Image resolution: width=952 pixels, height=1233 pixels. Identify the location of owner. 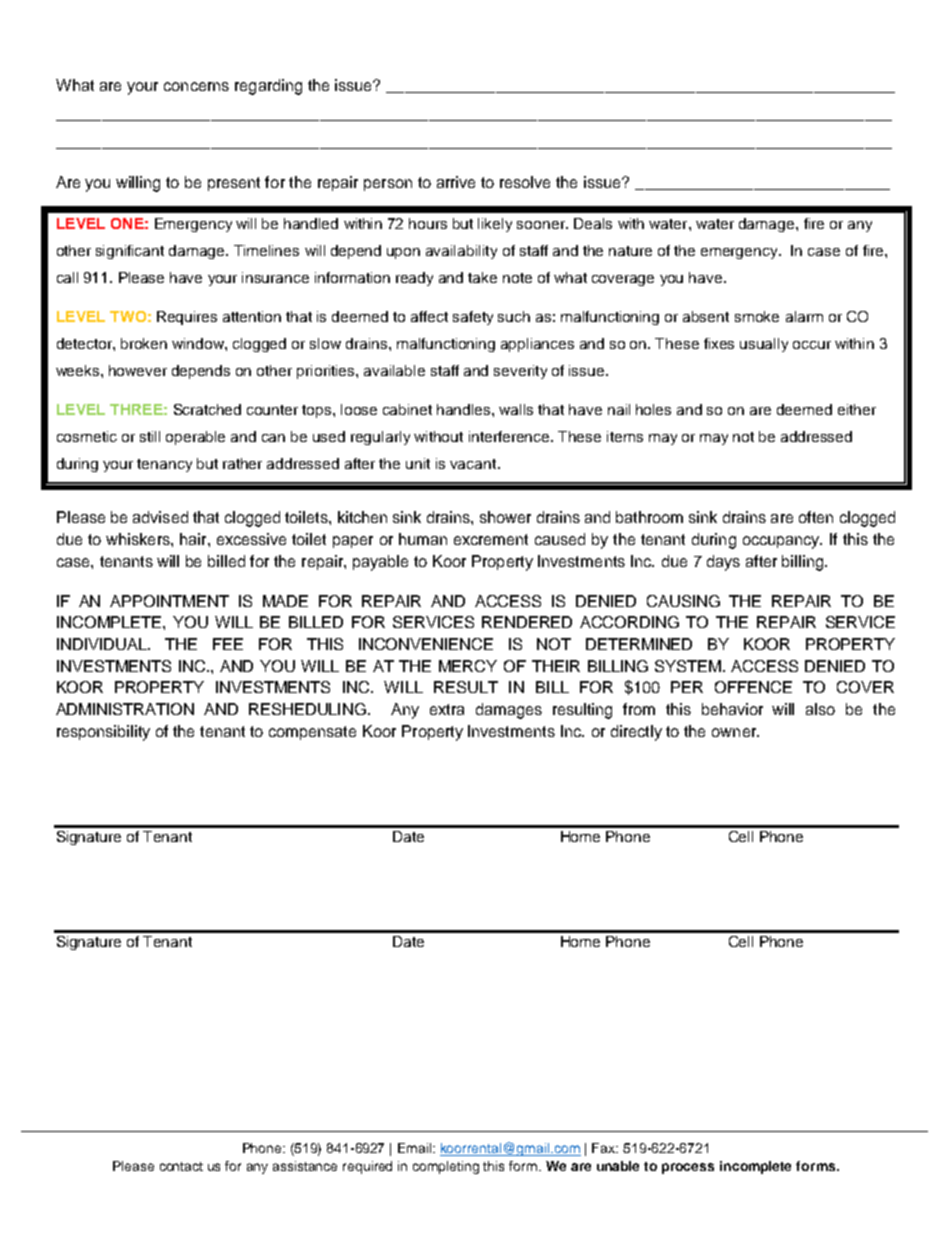
(735, 732).
